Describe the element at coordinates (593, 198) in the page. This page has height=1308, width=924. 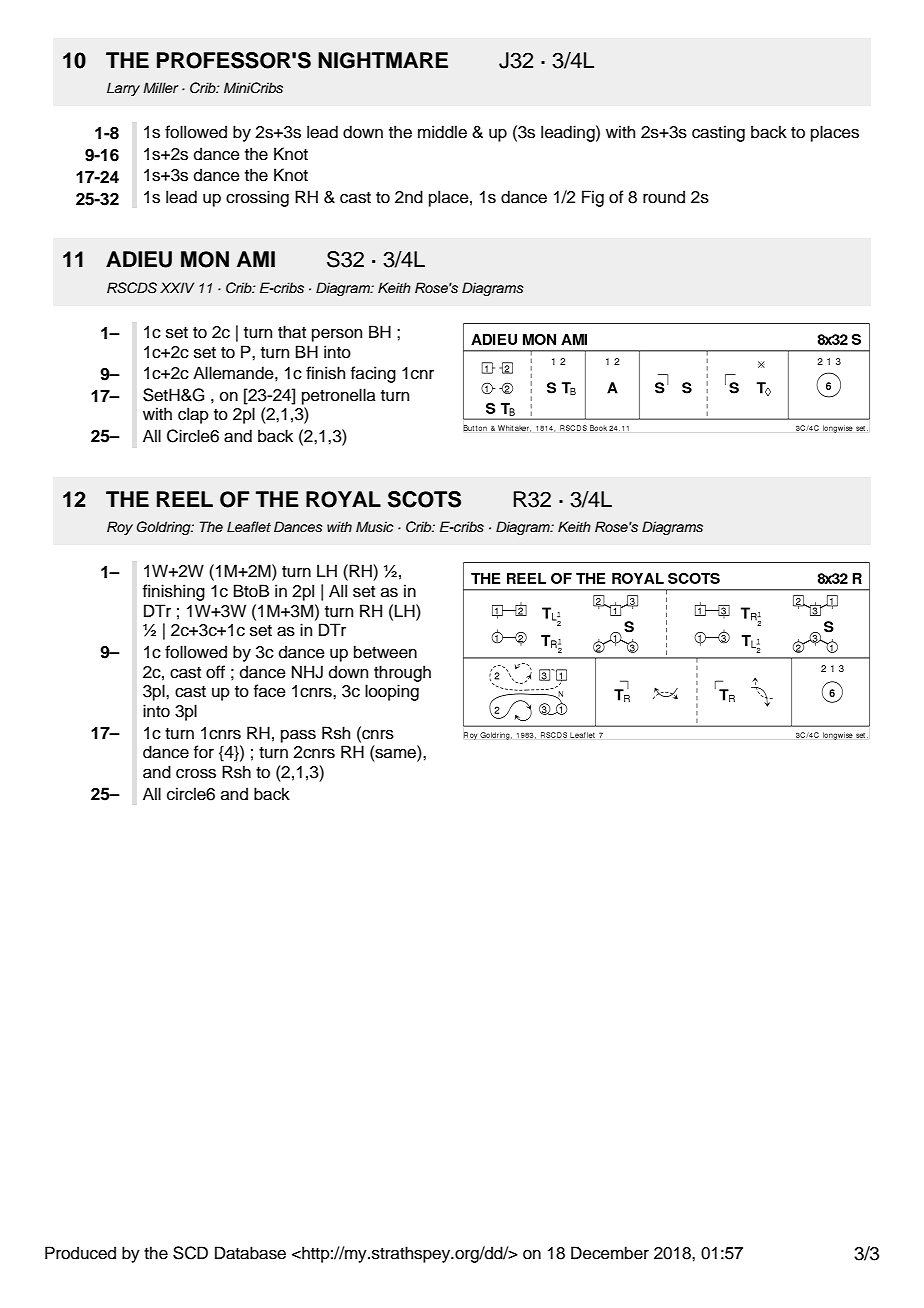
I see `Fig` at that location.
